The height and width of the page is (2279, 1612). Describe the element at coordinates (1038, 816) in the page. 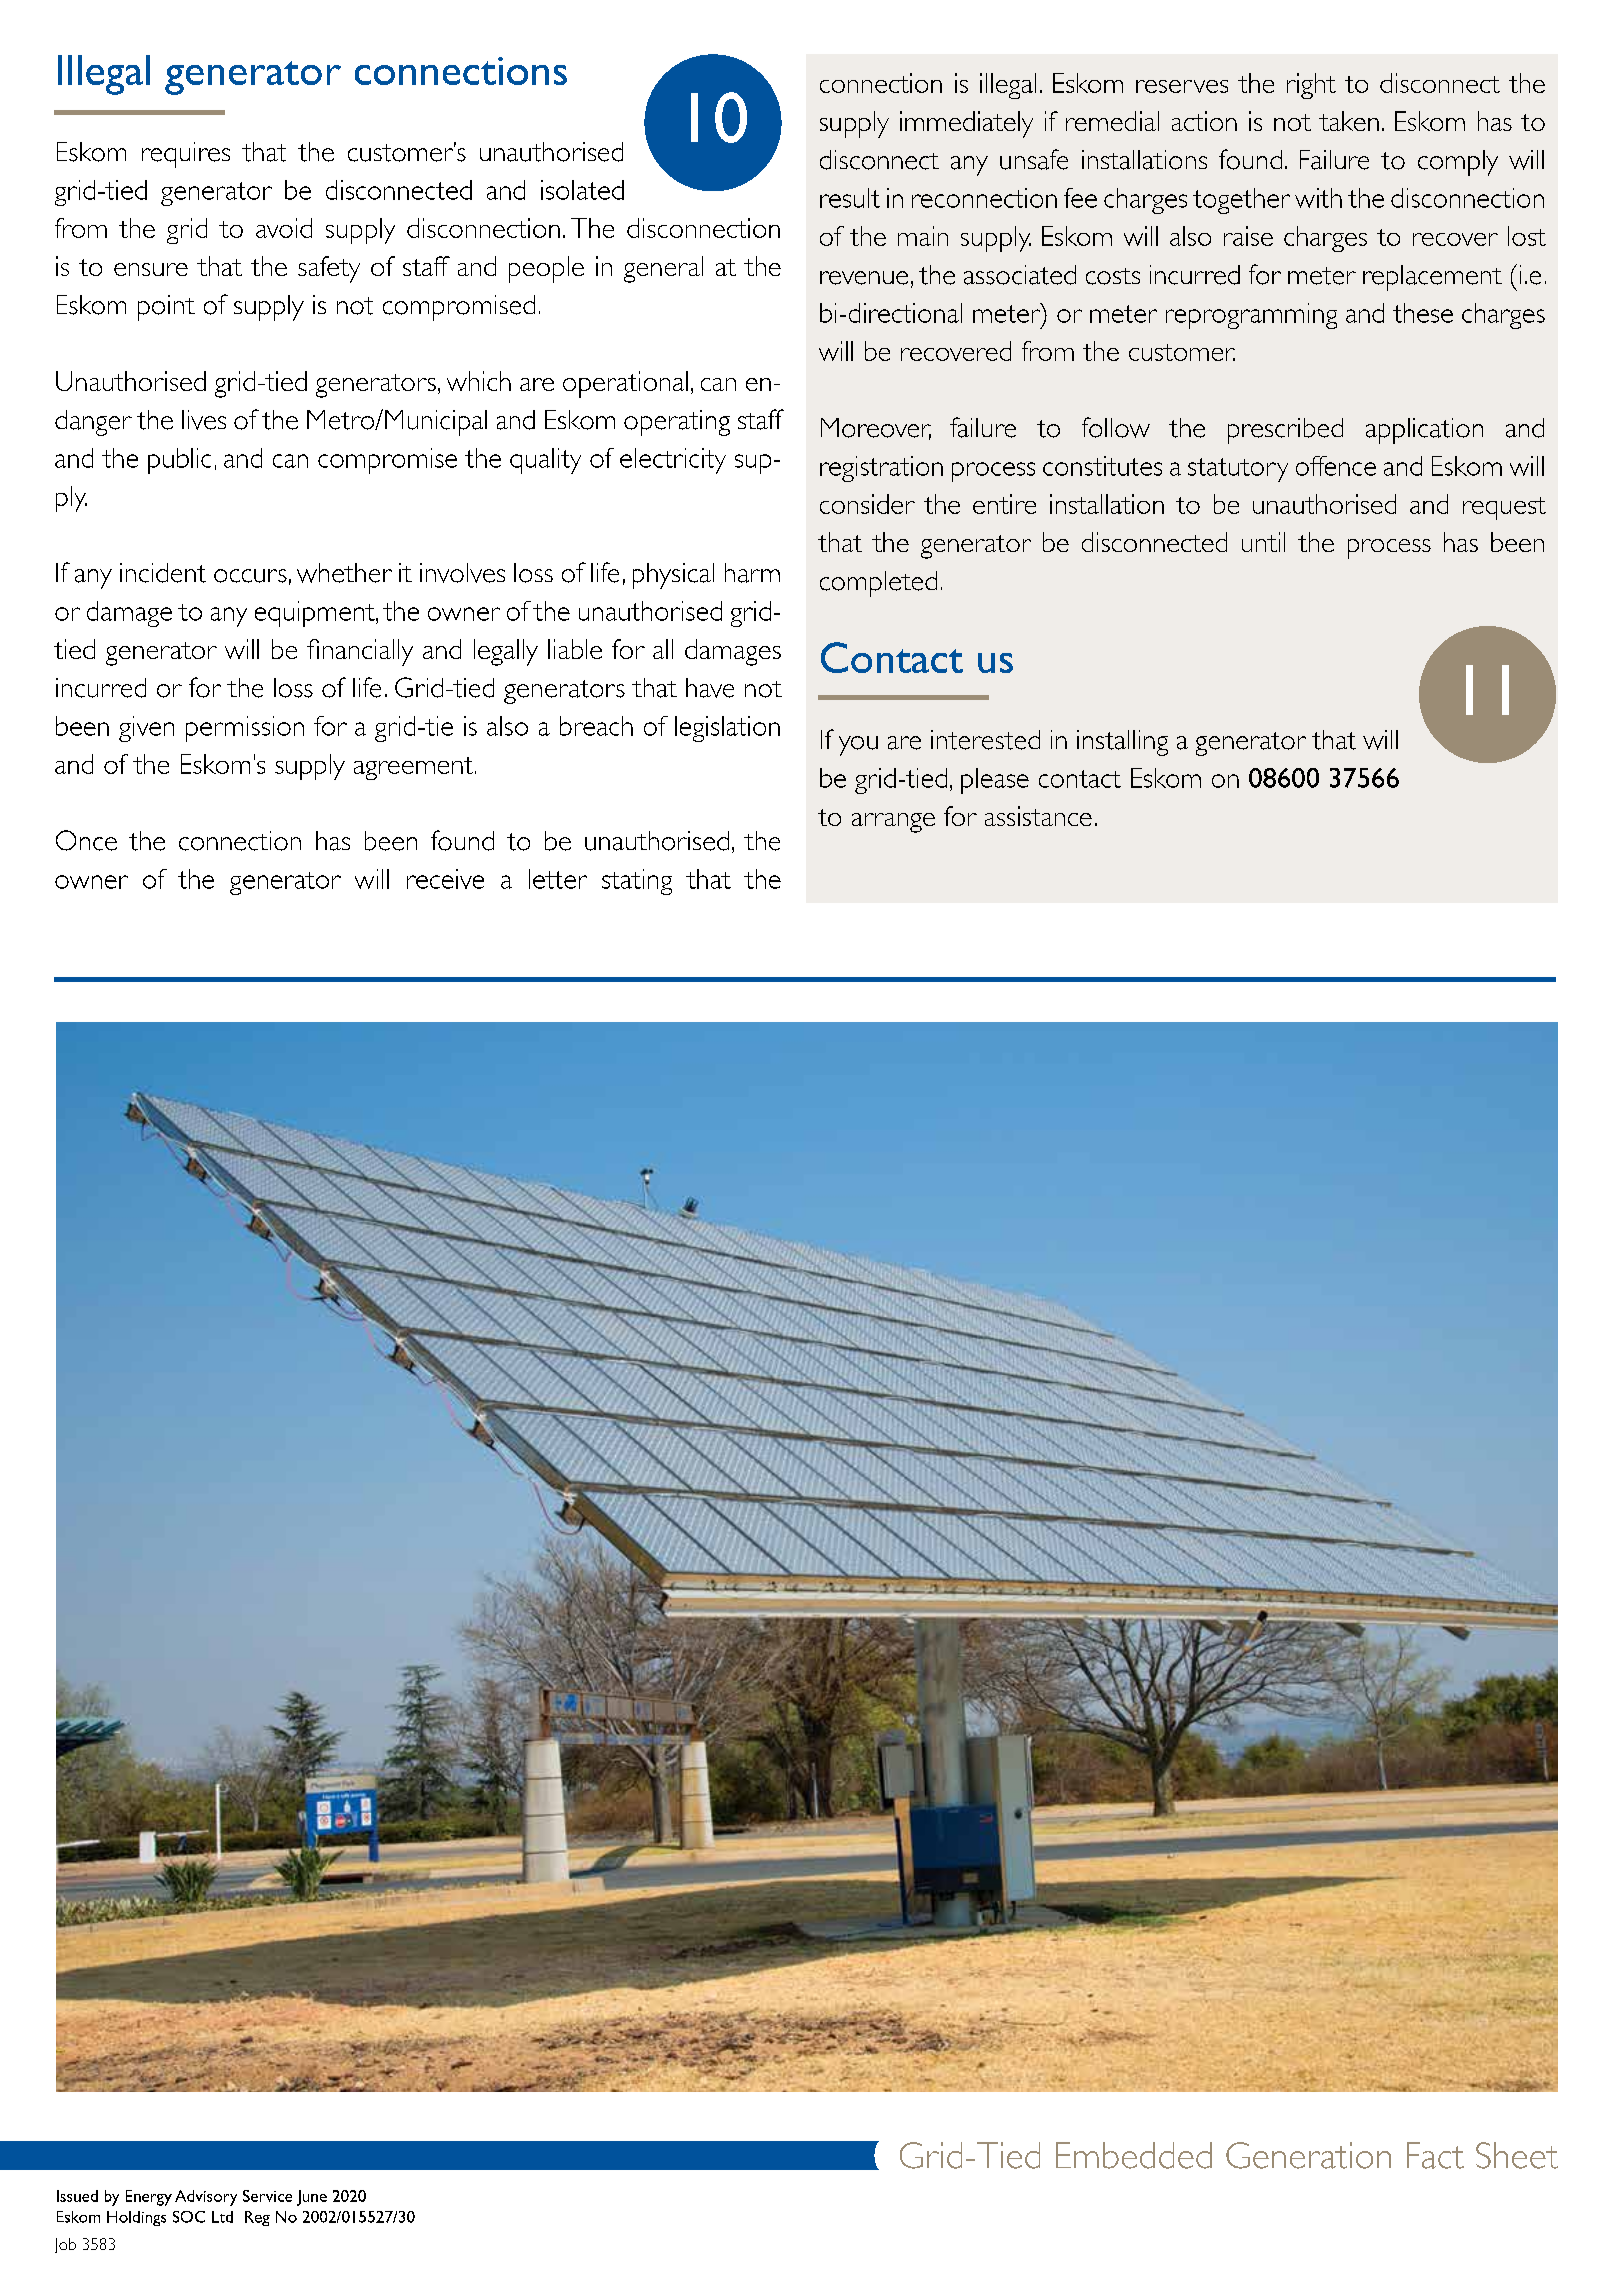

I see `assistance` at that location.
